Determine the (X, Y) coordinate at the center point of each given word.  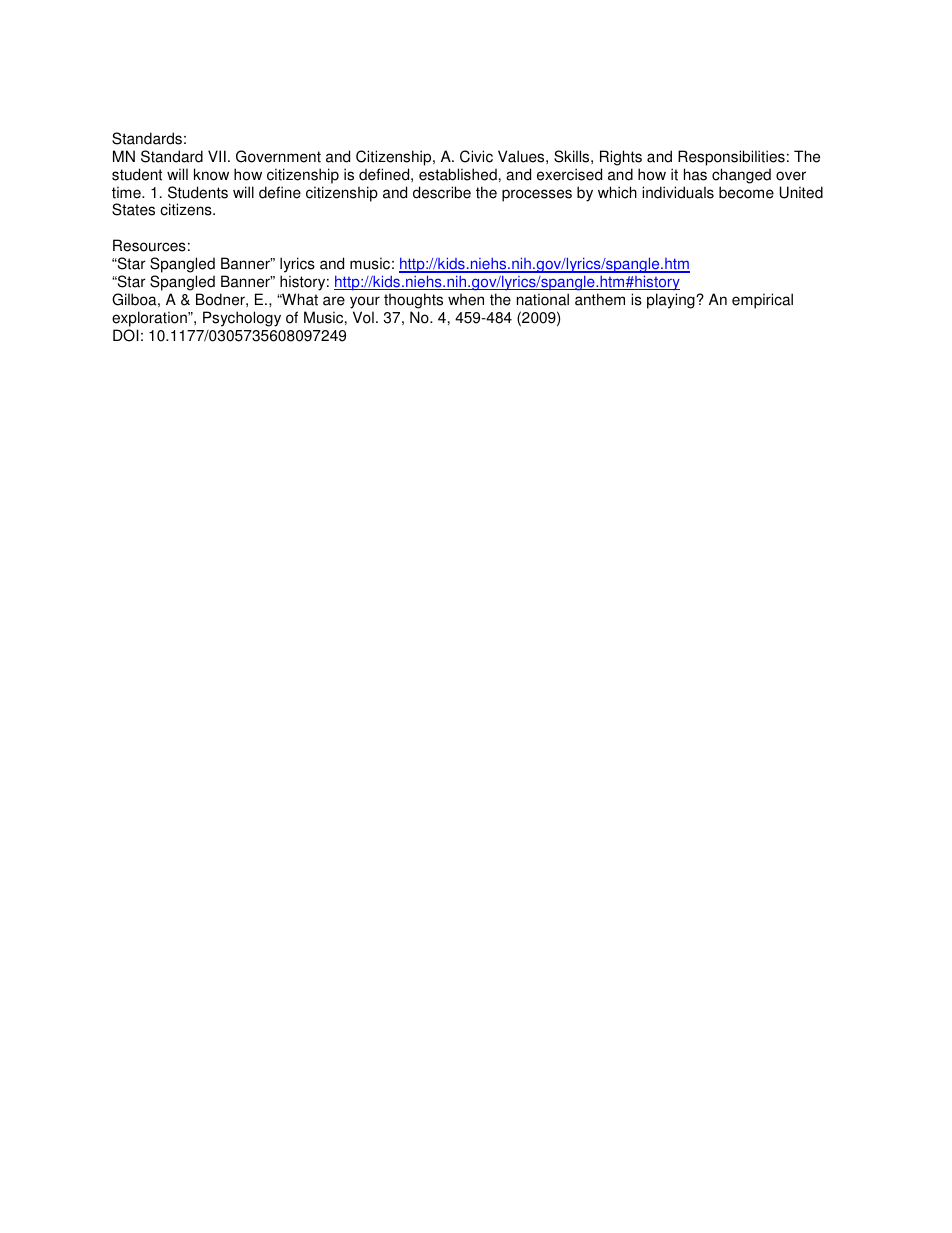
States (133, 209)
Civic (476, 156)
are (334, 301)
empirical (762, 301)
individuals (678, 192)
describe (442, 192)
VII (217, 156)
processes (537, 195)
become (746, 192)
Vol (363, 317)
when (466, 299)
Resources (149, 245)
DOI (126, 335)
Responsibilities (731, 158)
